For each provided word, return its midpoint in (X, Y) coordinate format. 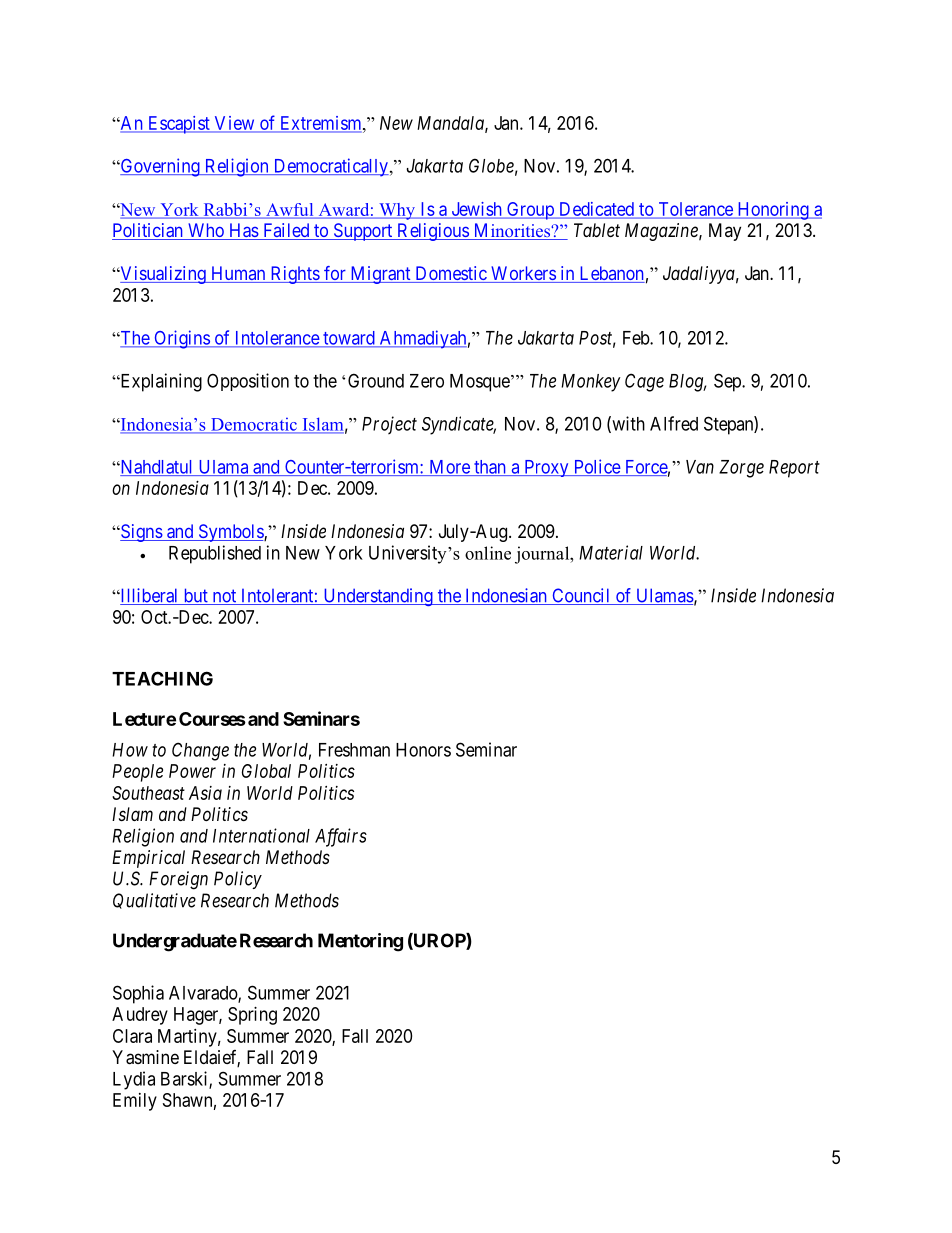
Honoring (773, 211)
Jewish (476, 210)
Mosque (480, 383)
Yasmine (145, 1057)
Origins (181, 339)
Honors (423, 750)
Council (581, 596)
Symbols (230, 533)
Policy (238, 880)
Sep (728, 382)
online (488, 553)
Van (700, 467)
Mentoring (360, 942)
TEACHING (162, 678)
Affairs (341, 837)
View (234, 124)
